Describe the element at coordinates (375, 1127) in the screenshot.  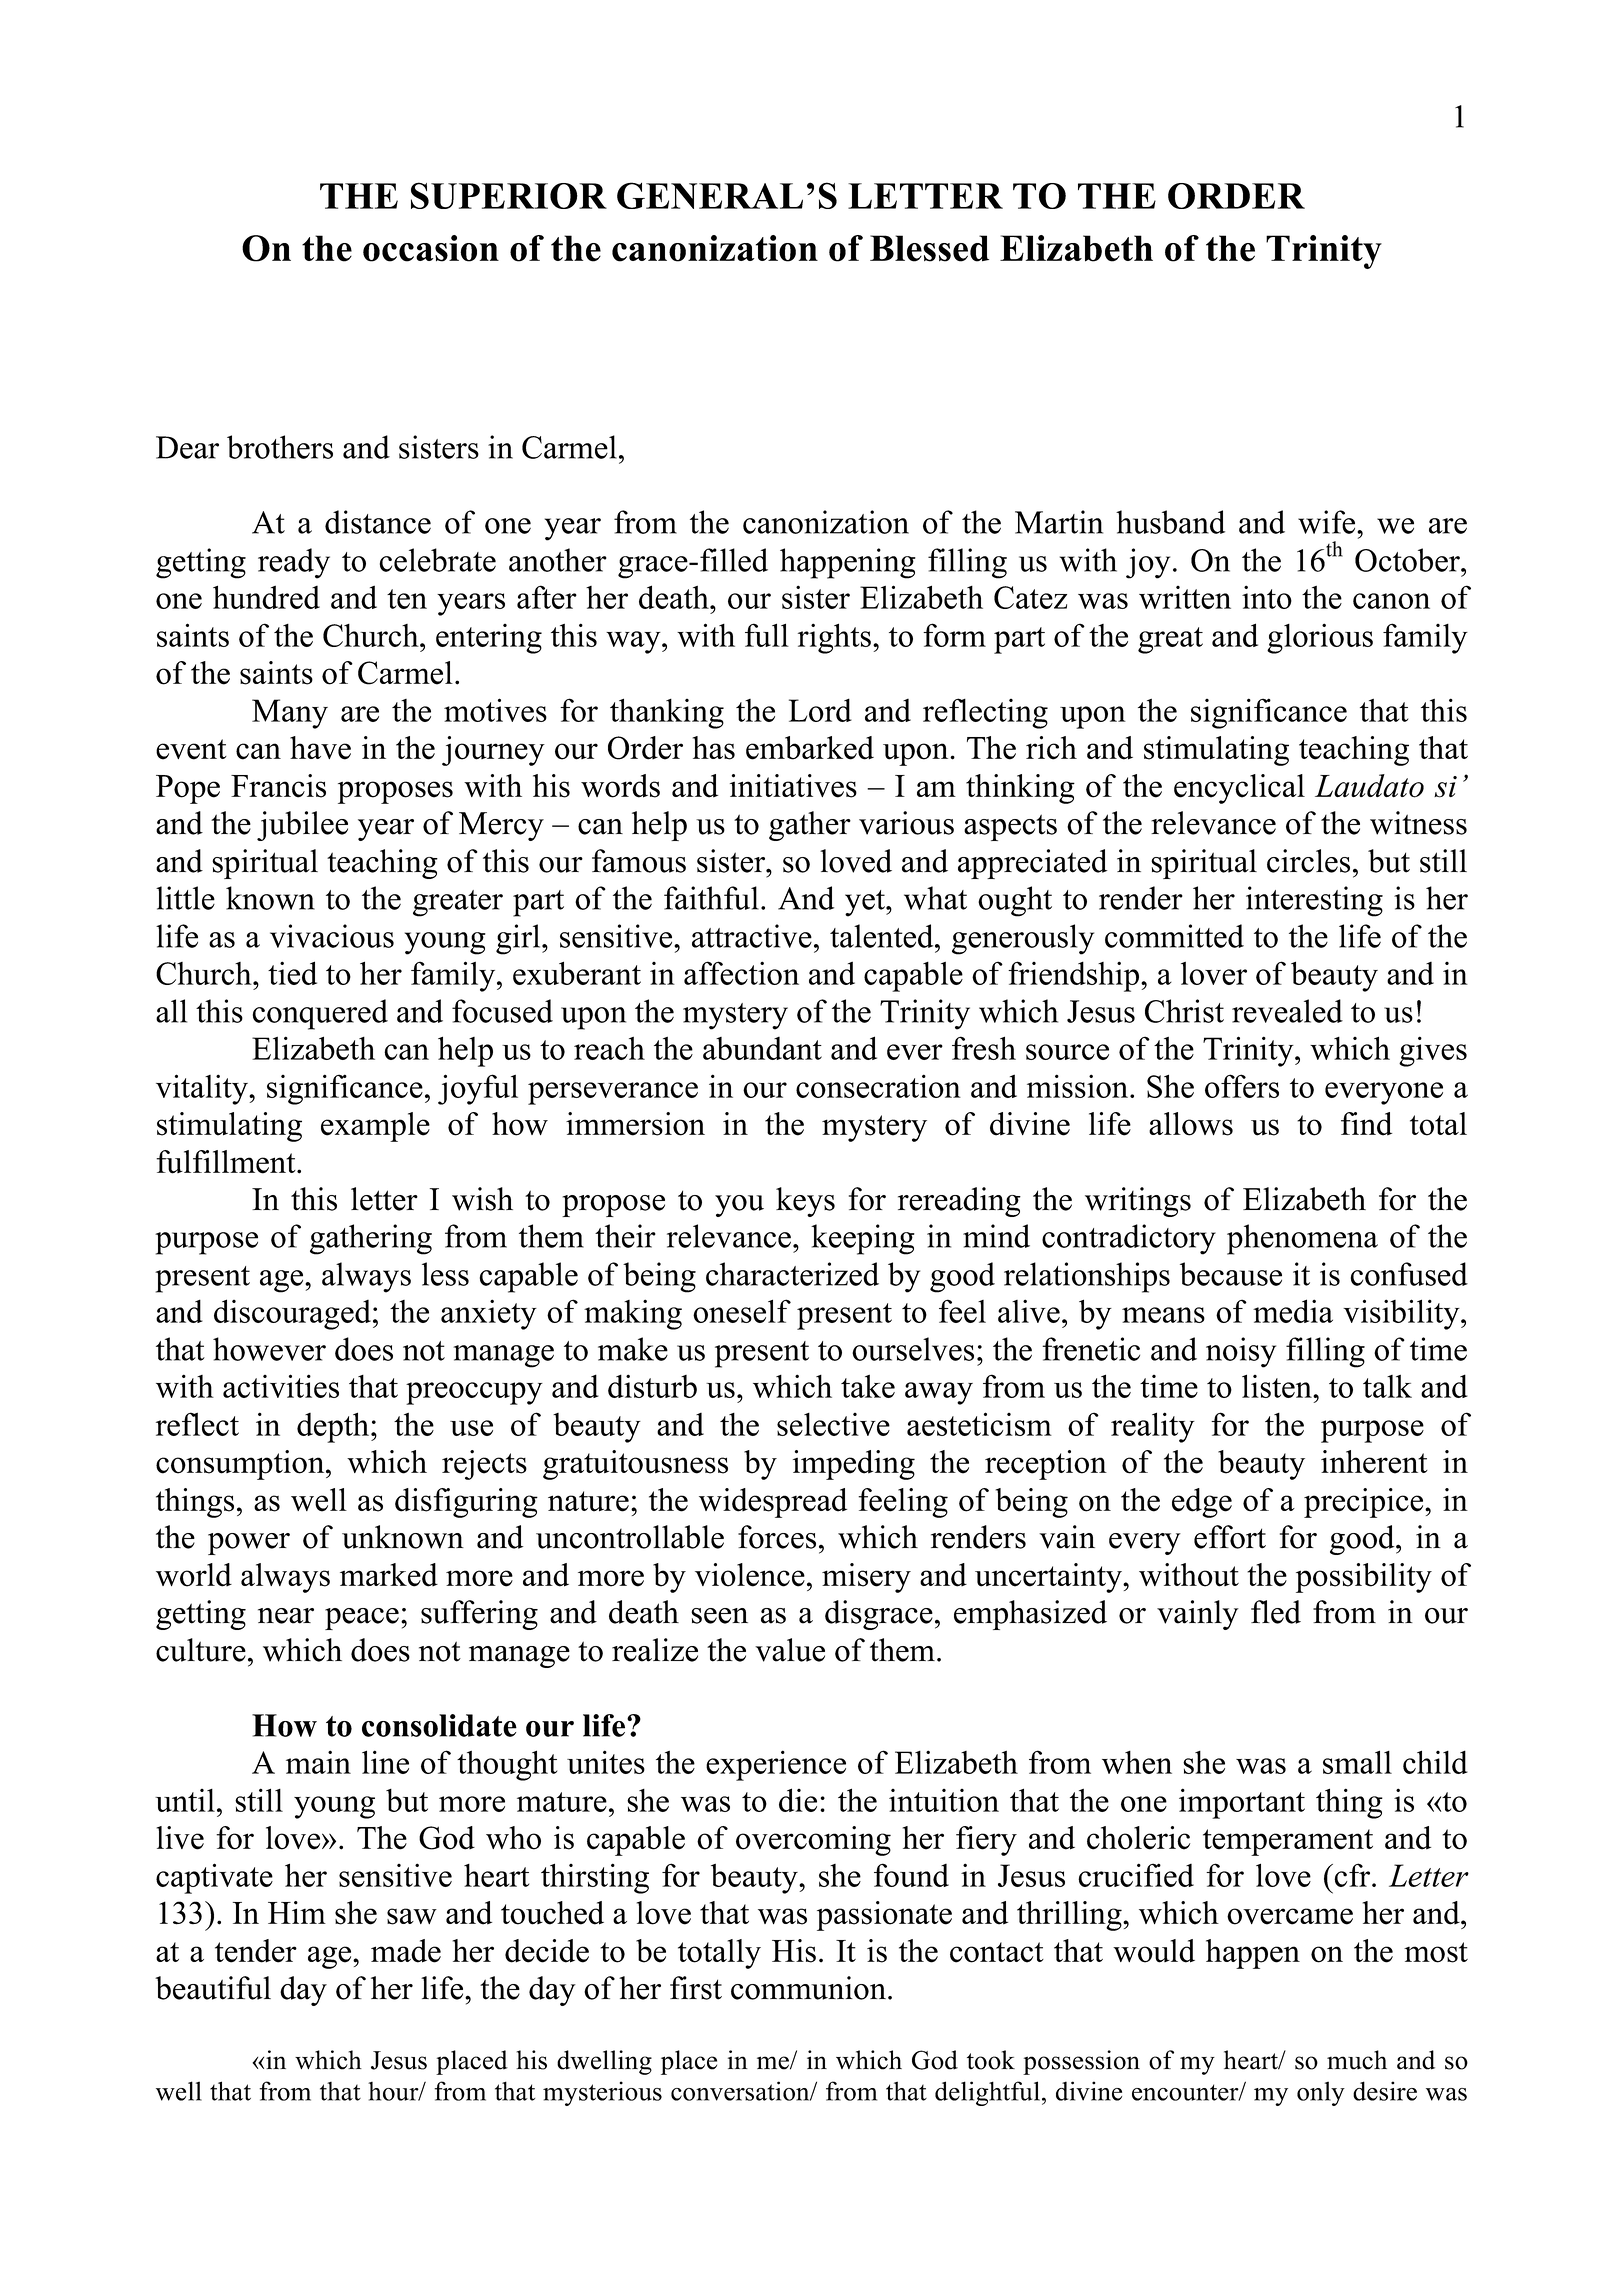
I see `example` at that location.
